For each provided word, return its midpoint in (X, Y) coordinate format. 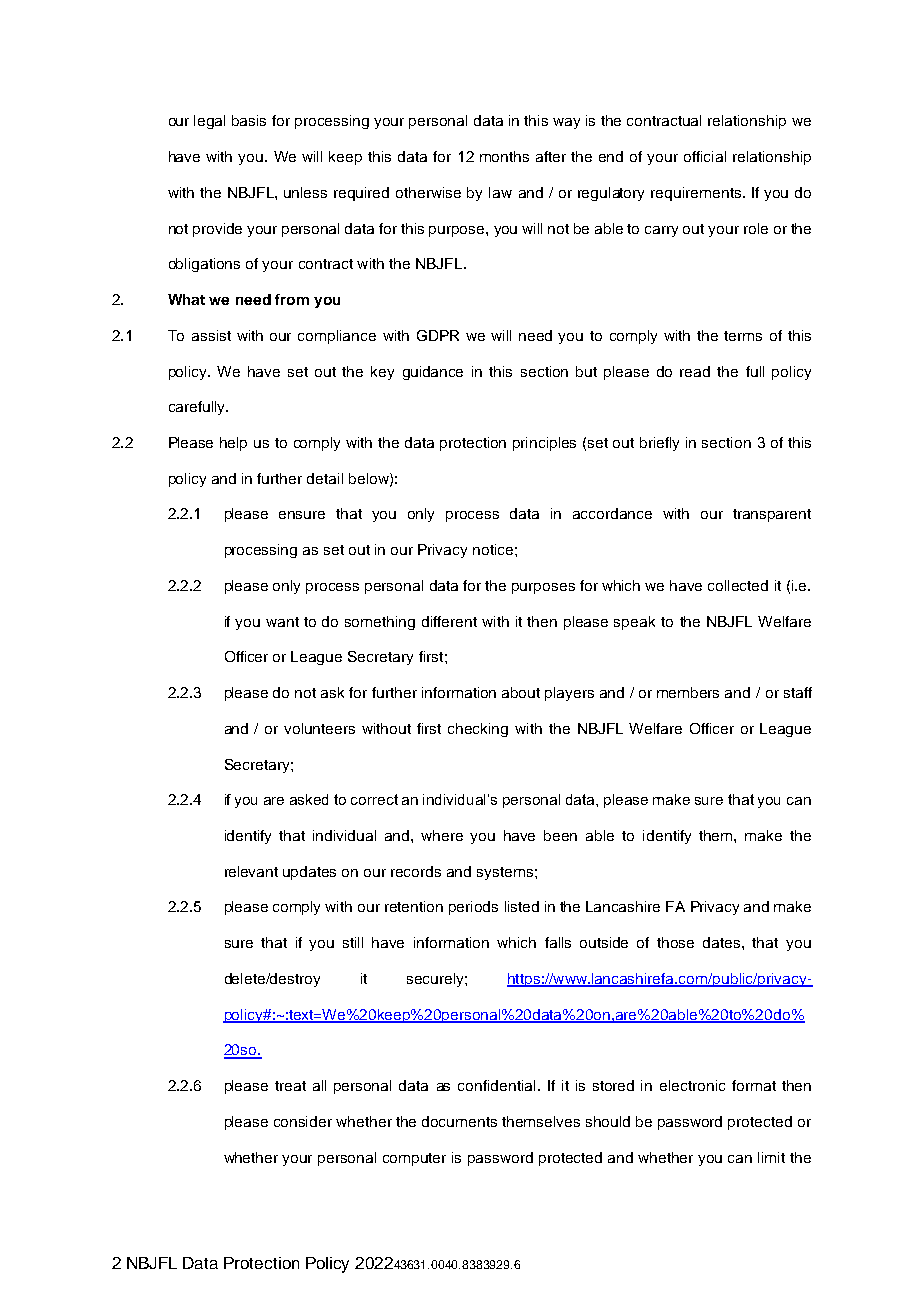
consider (303, 1121)
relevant (251, 871)
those (675, 942)
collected (738, 585)
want (282, 622)
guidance (433, 373)
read (695, 371)
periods (473, 908)
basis (249, 120)
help (233, 444)
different (449, 621)
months (504, 156)
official (705, 156)
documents (459, 1121)
